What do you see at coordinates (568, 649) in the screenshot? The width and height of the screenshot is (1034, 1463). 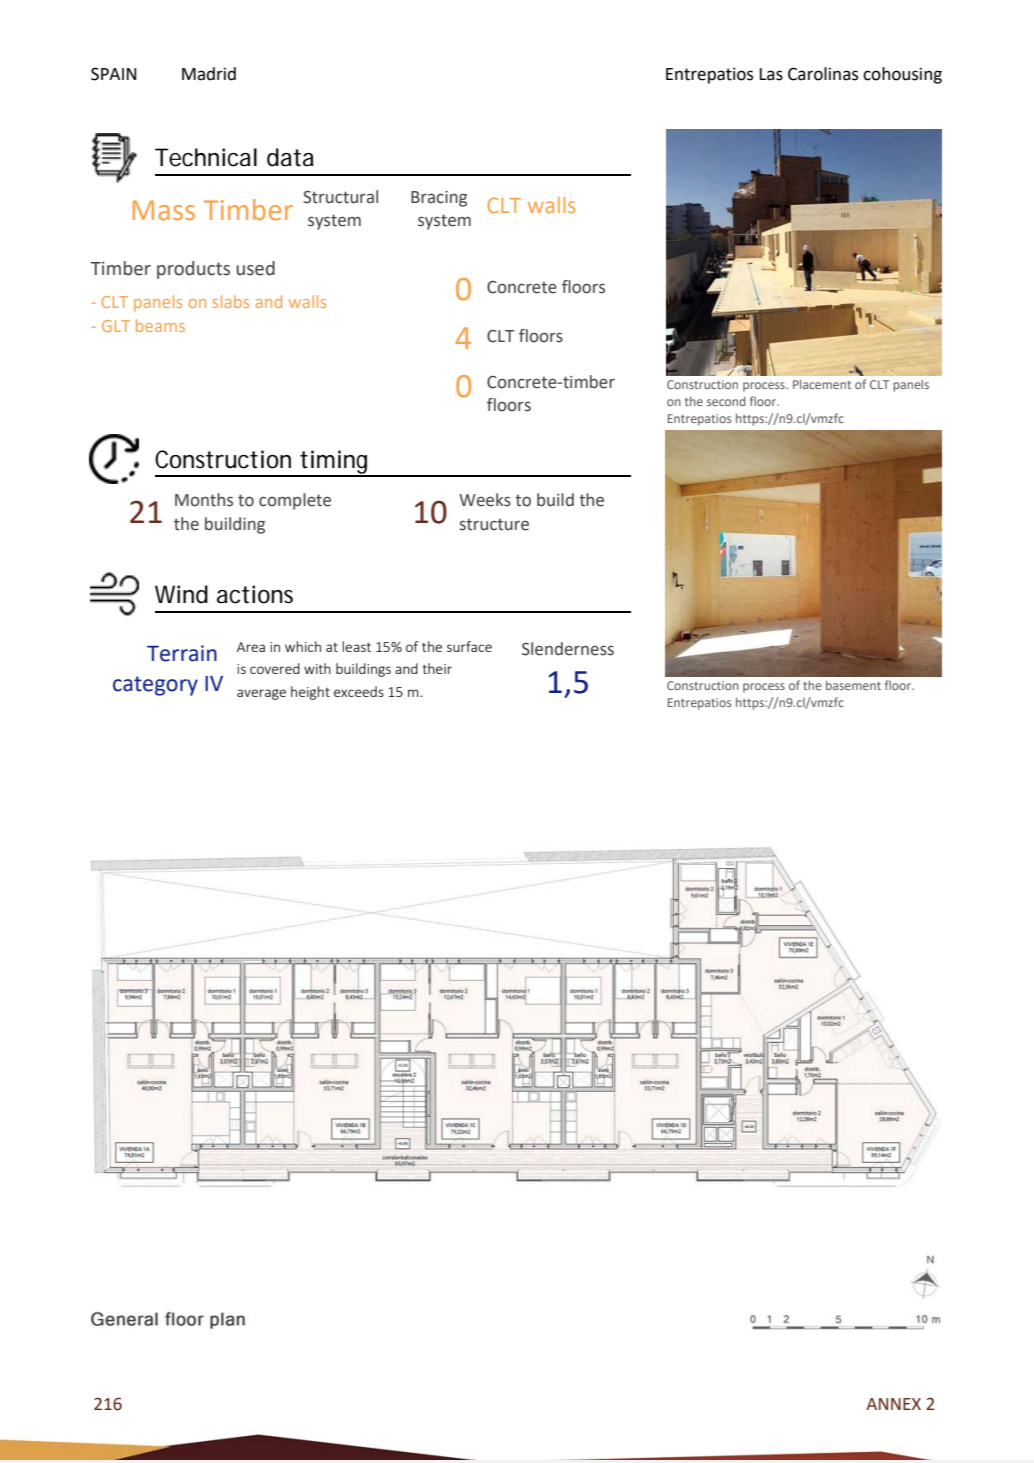 I see `Slenderness` at bounding box center [568, 649].
